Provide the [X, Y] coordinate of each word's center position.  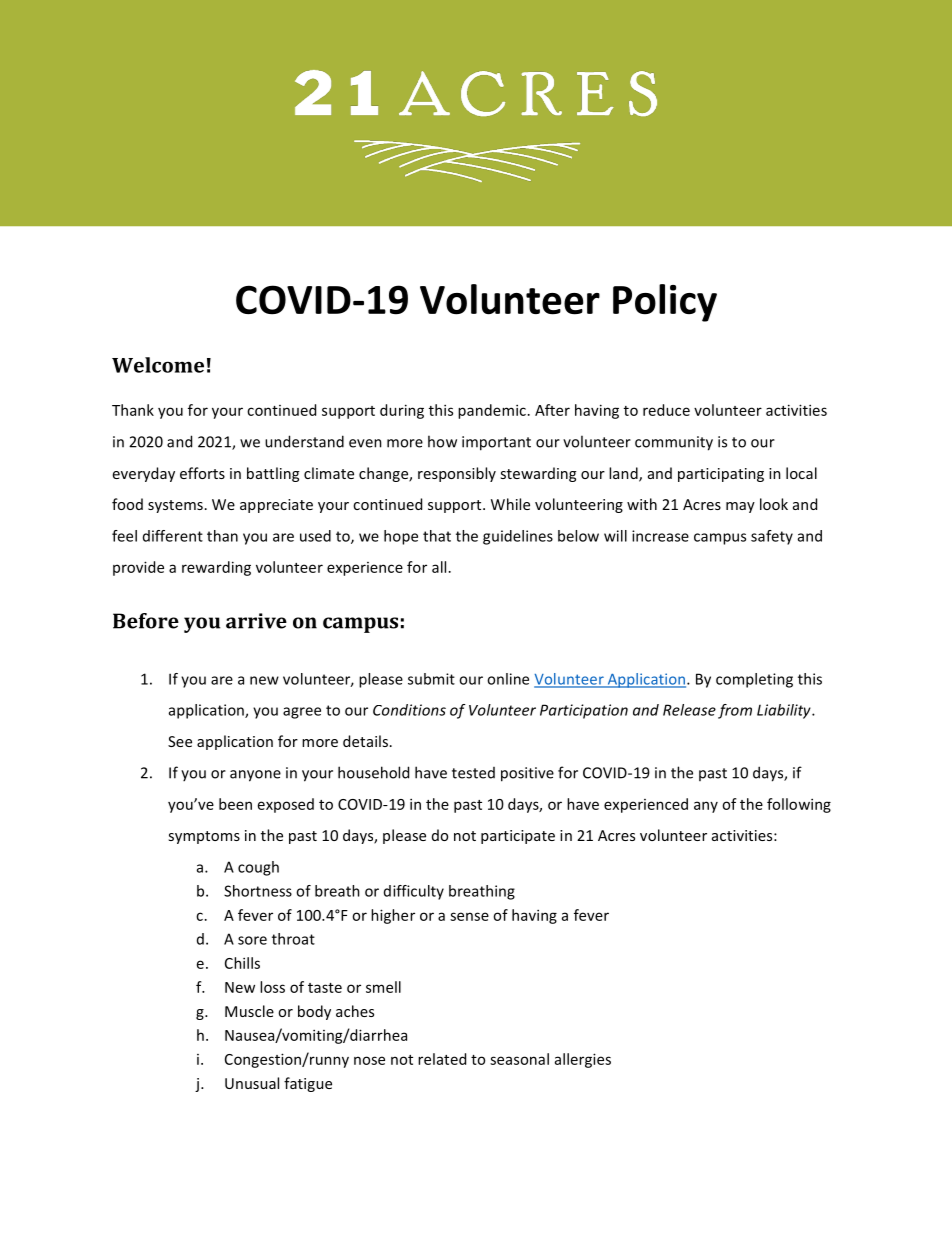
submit [431, 679]
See [180, 741]
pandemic [492, 411]
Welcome [158, 365]
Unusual [252, 1083]
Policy [665, 303]
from [735, 711]
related [442, 1059]
